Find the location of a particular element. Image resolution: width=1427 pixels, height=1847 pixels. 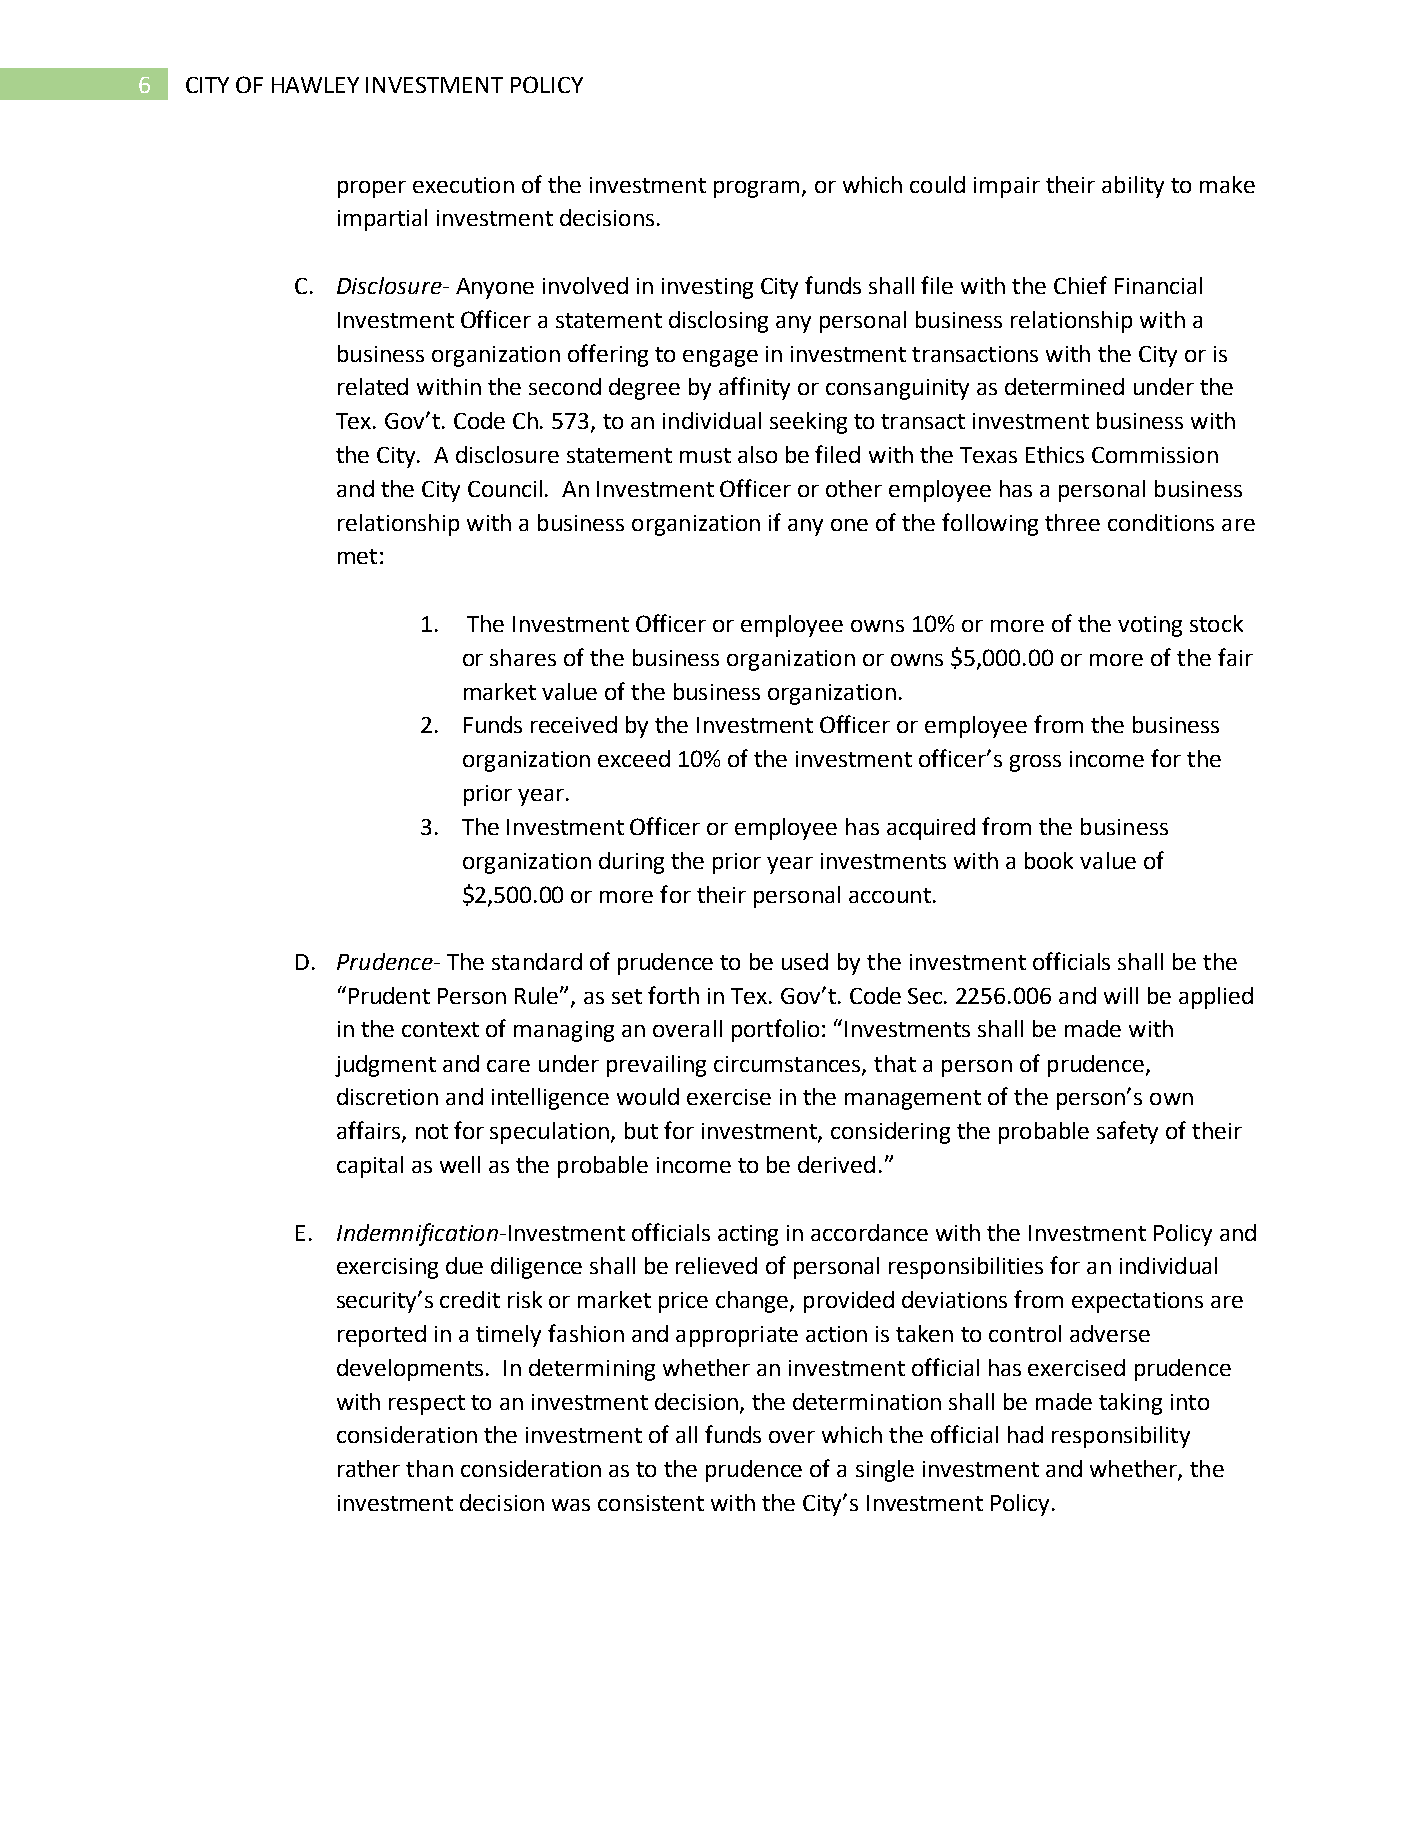

program is located at coordinates (756, 189).
